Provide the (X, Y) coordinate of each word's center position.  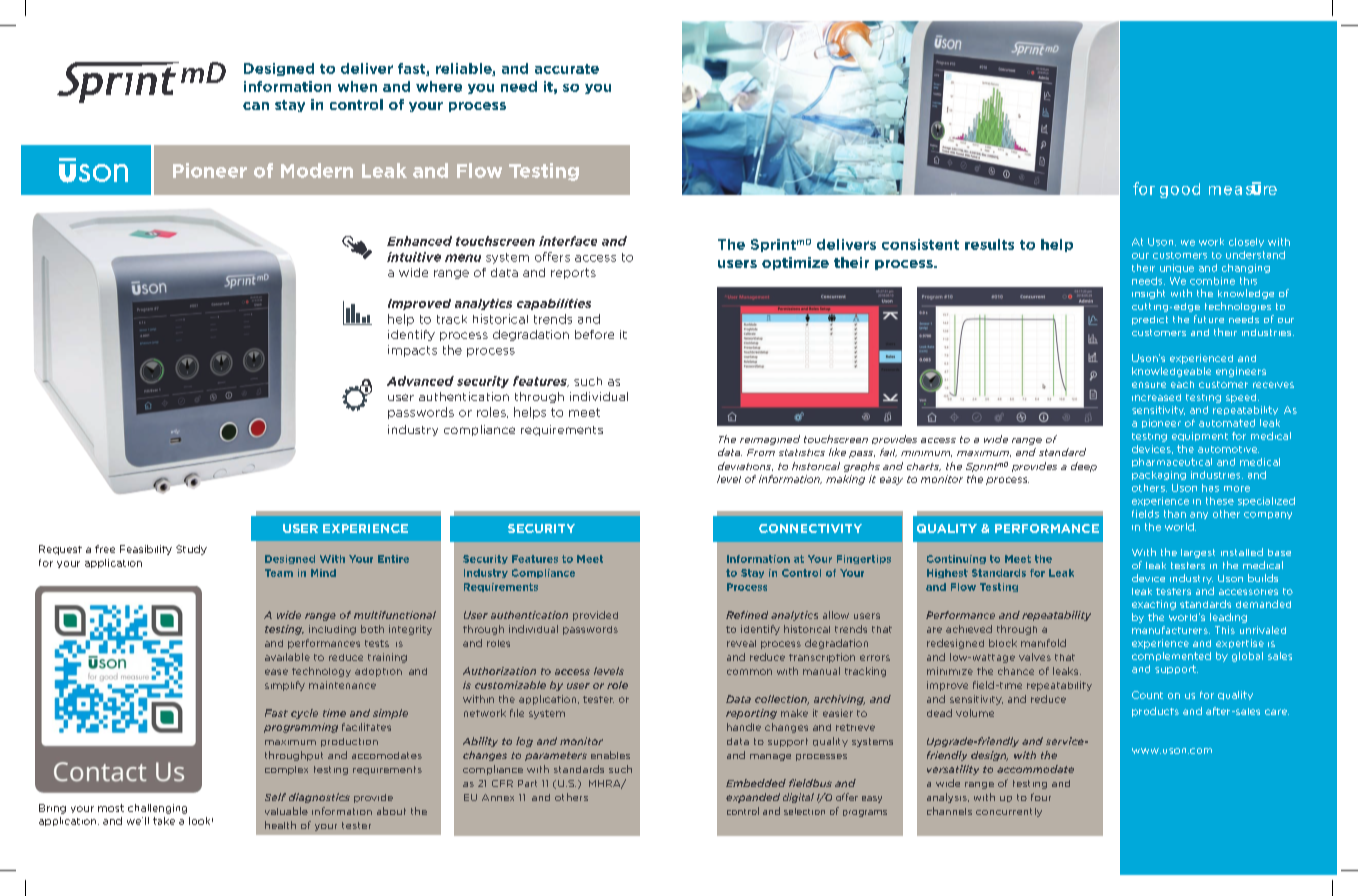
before (594, 334)
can (256, 106)
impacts (412, 351)
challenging (157, 809)
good (1180, 190)
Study (191, 550)
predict (1150, 320)
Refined (747, 615)
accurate (567, 69)
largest (1198, 553)
